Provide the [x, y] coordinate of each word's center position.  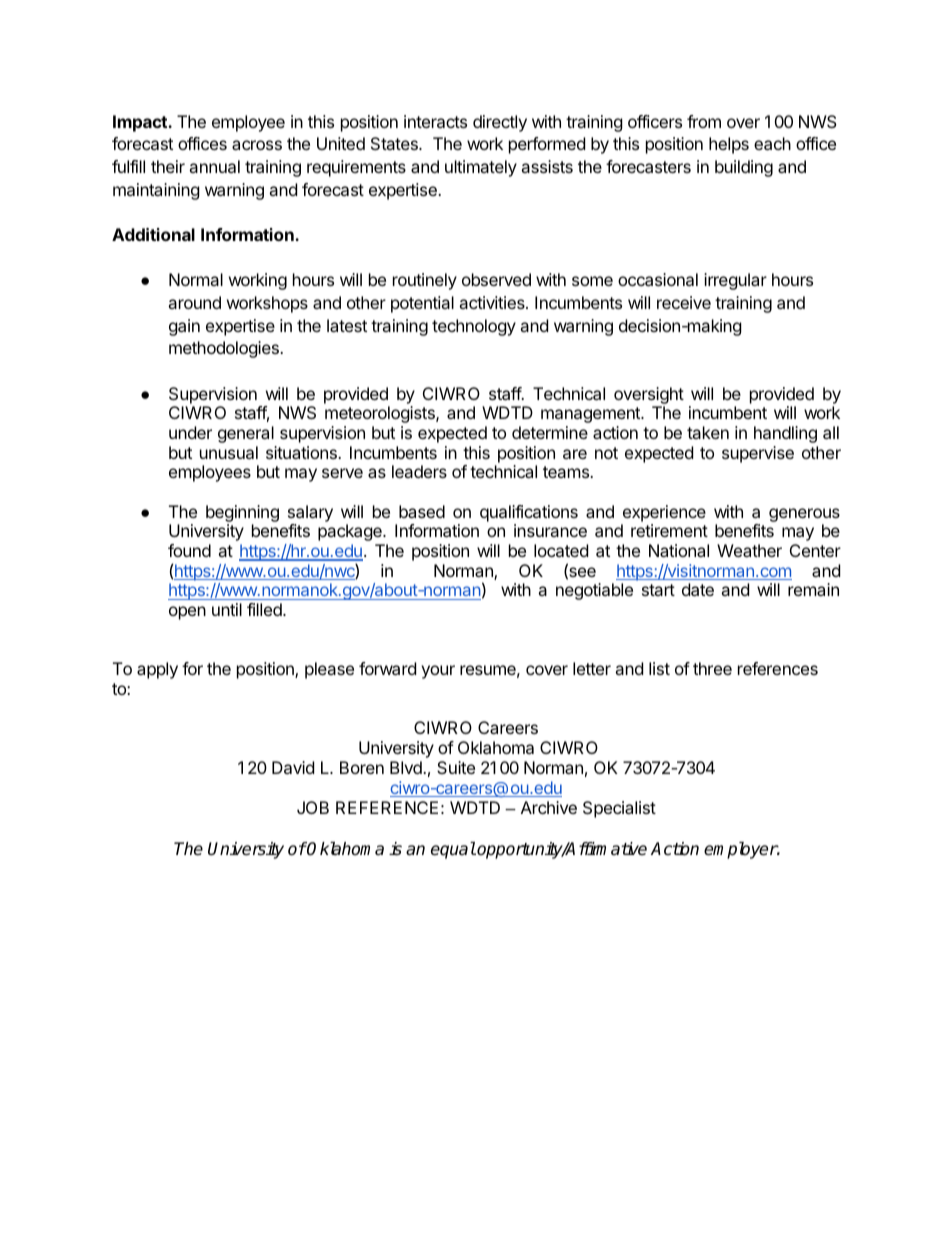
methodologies [225, 349]
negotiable [594, 591]
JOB [313, 807]
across [257, 145]
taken [708, 432]
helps [729, 145]
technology [474, 327]
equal [453, 850]
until [227, 609]
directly [500, 123]
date [698, 589]
